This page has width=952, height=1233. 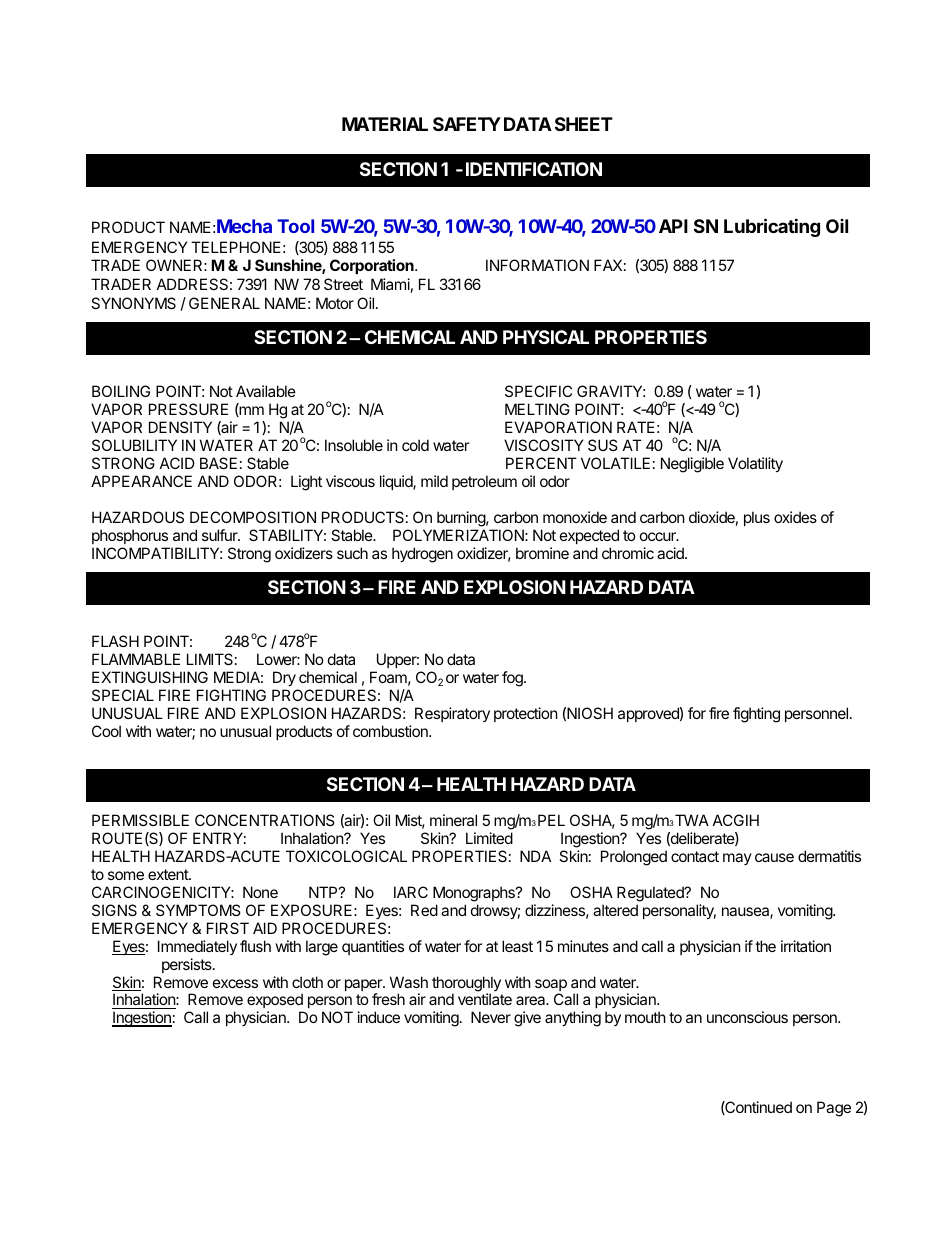 What do you see at coordinates (140, 820) in the page?
I see `PERMISSIBLE` at bounding box center [140, 820].
